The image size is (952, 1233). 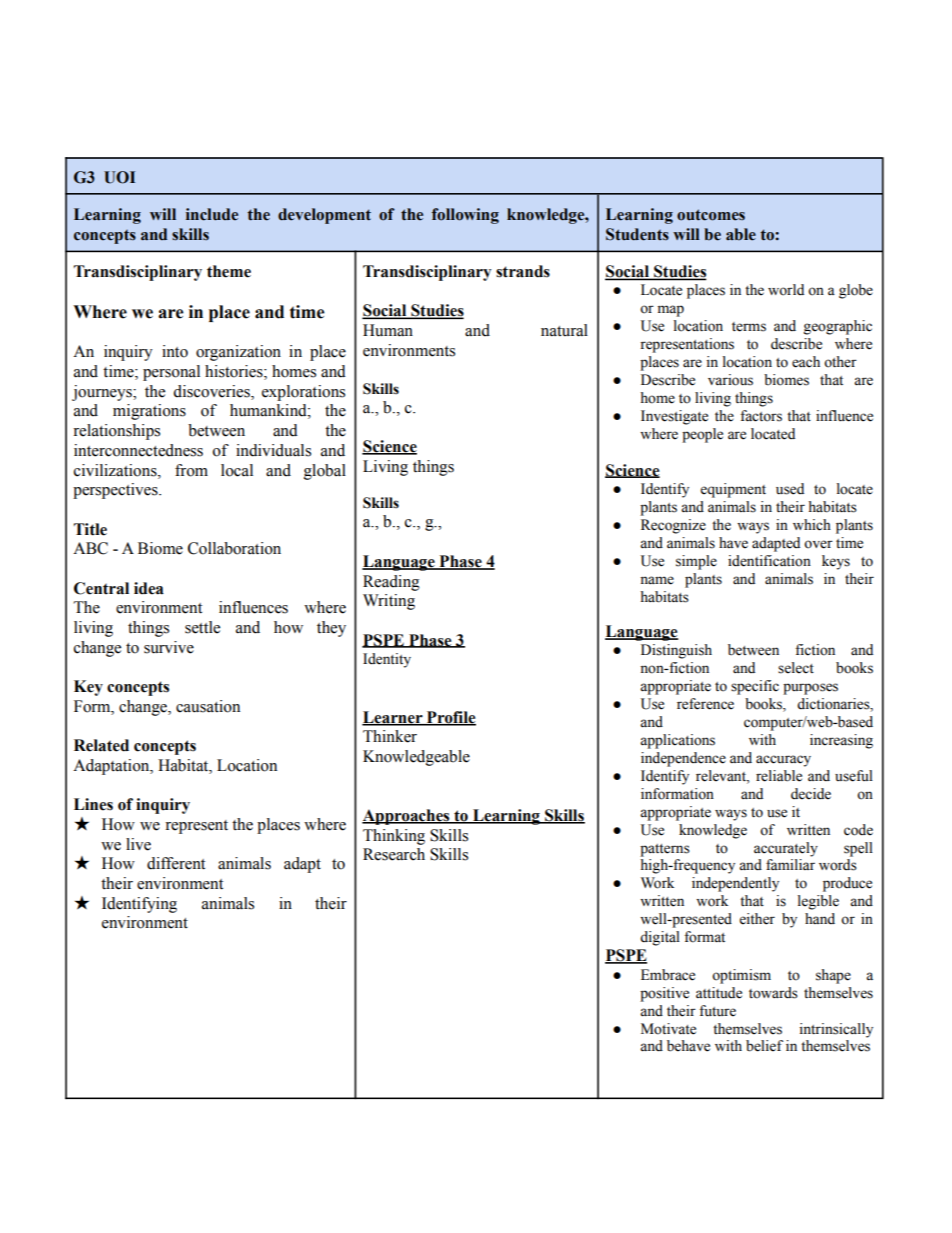 I want to click on interconnectedness, so click(x=138, y=450).
